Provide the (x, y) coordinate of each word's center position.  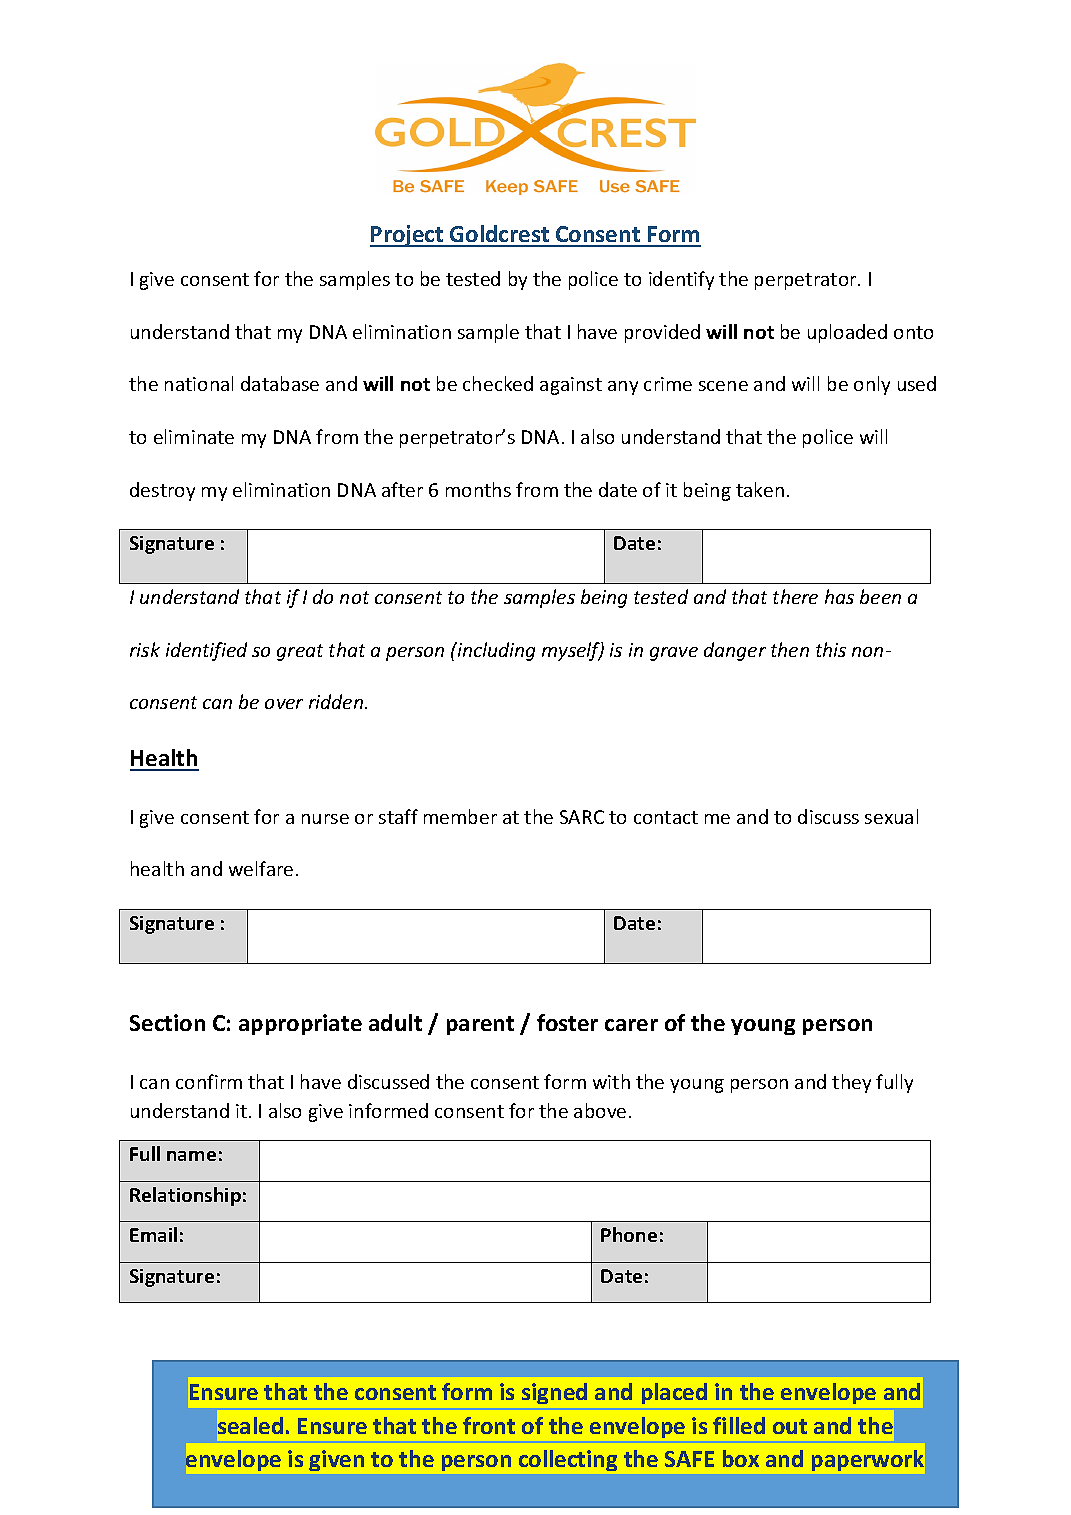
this (831, 649)
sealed (250, 1425)
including (495, 651)
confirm (209, 1081)
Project (408, 236)
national (199, 383)
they (851, 1083)
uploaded (847, 333)
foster (567, 1022)
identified (206, 651)
